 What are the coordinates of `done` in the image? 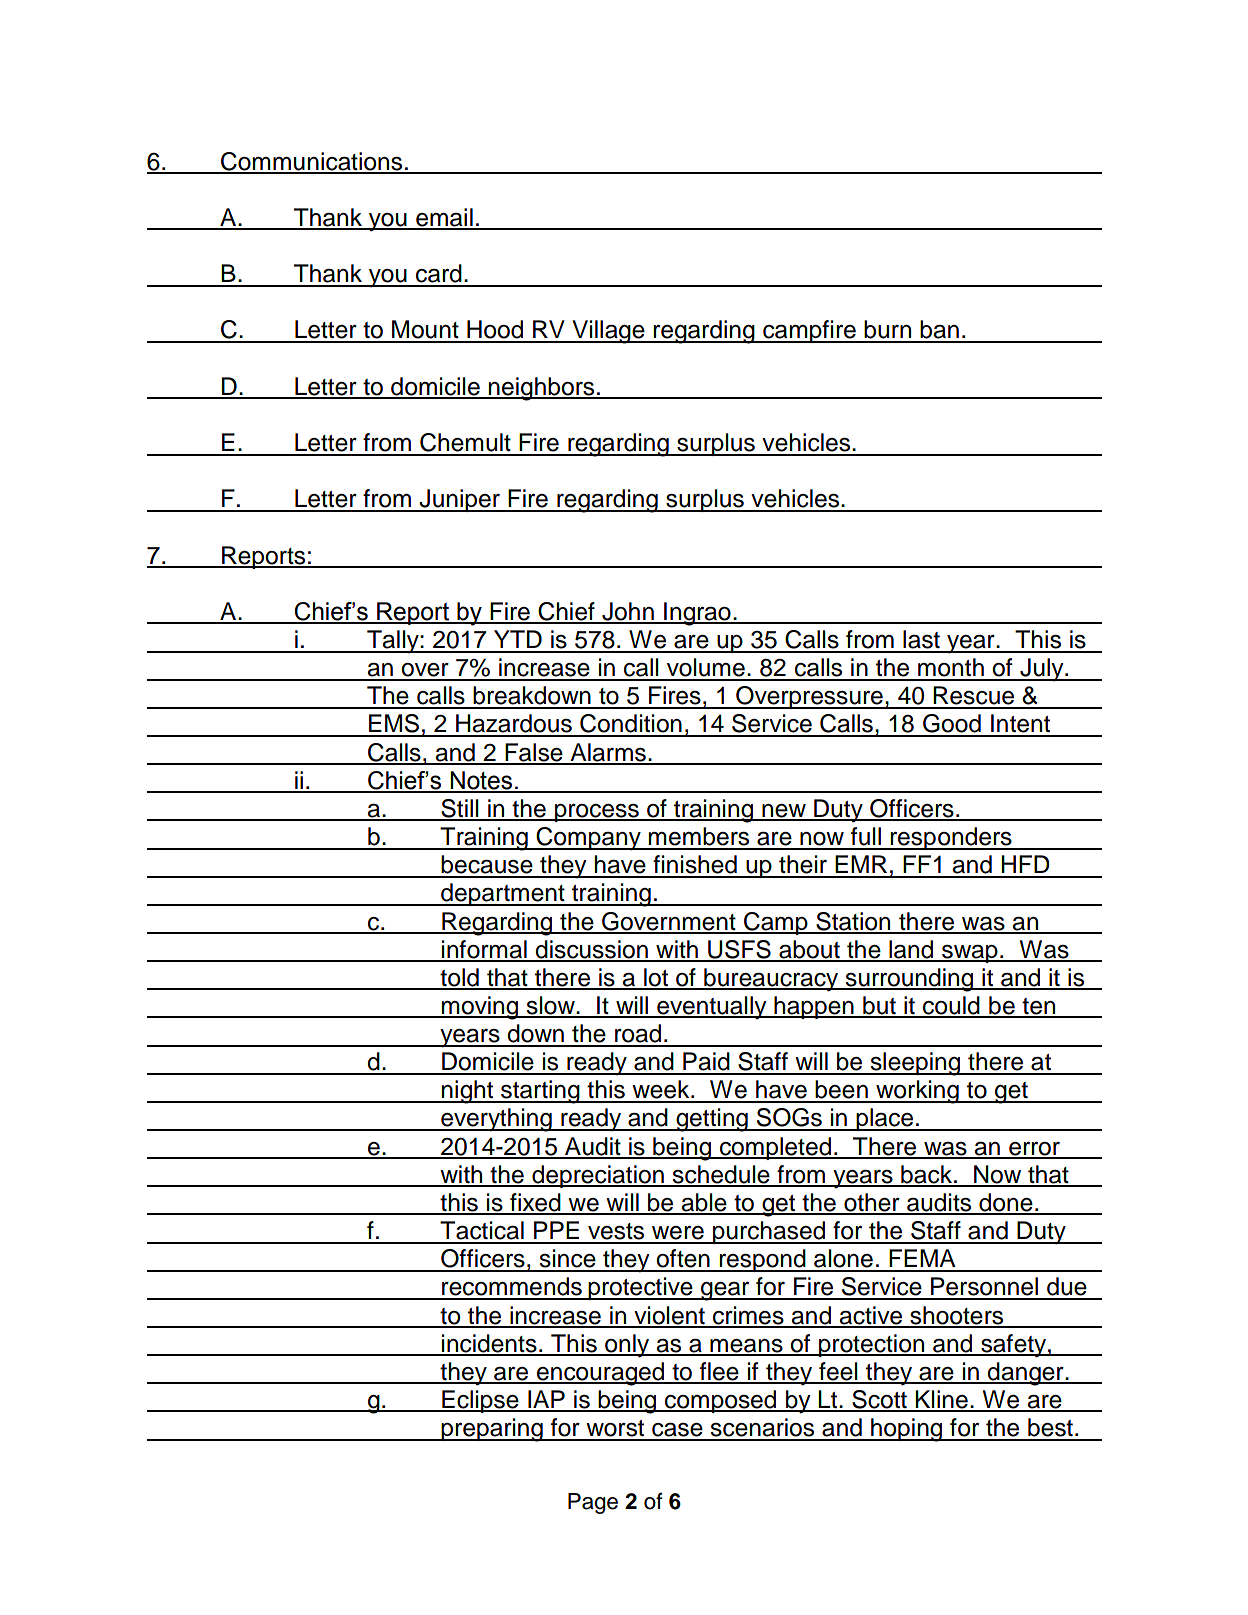 It's located at (1006, 1203).
